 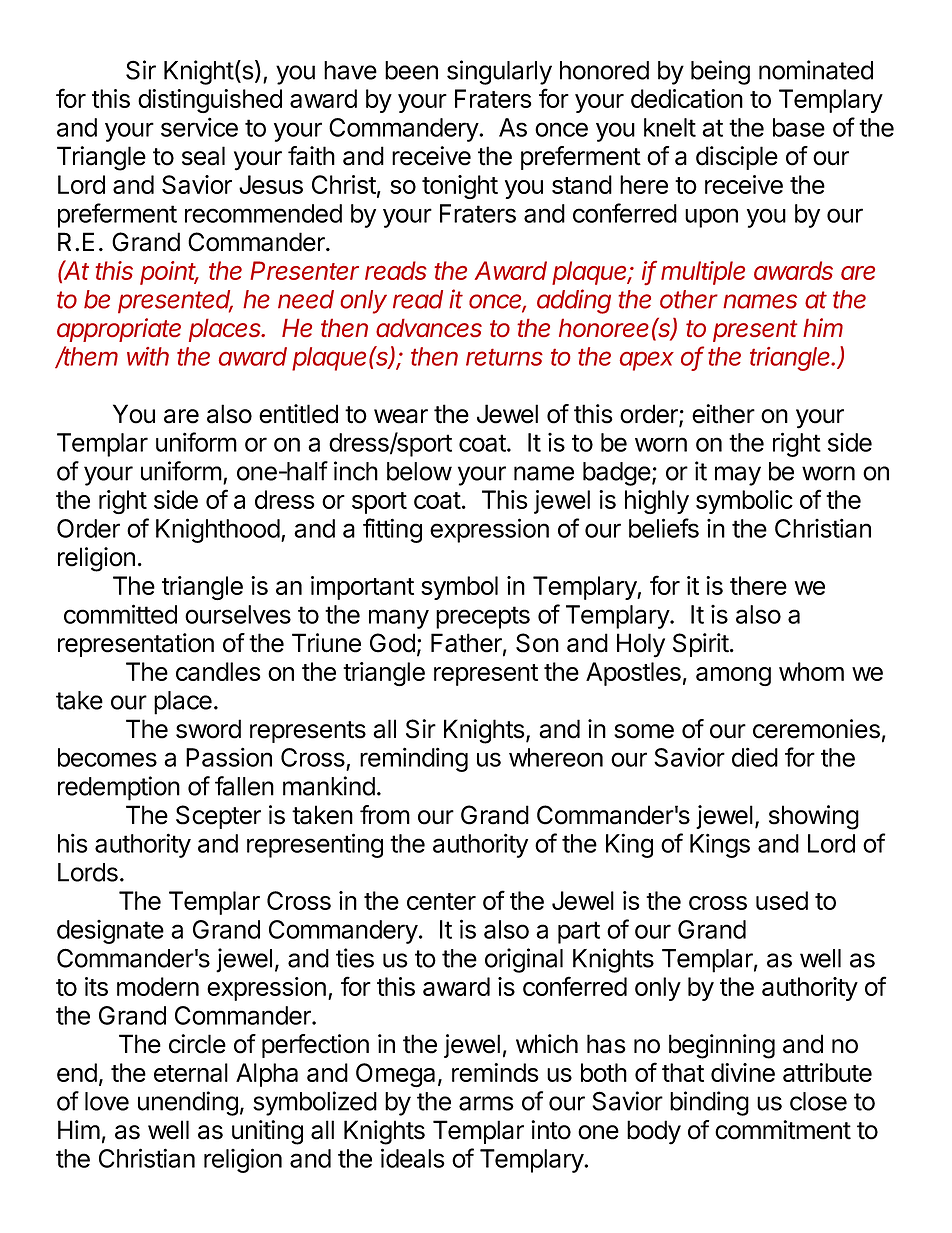 I want to click on singularly, so click(x=499, y=72).
